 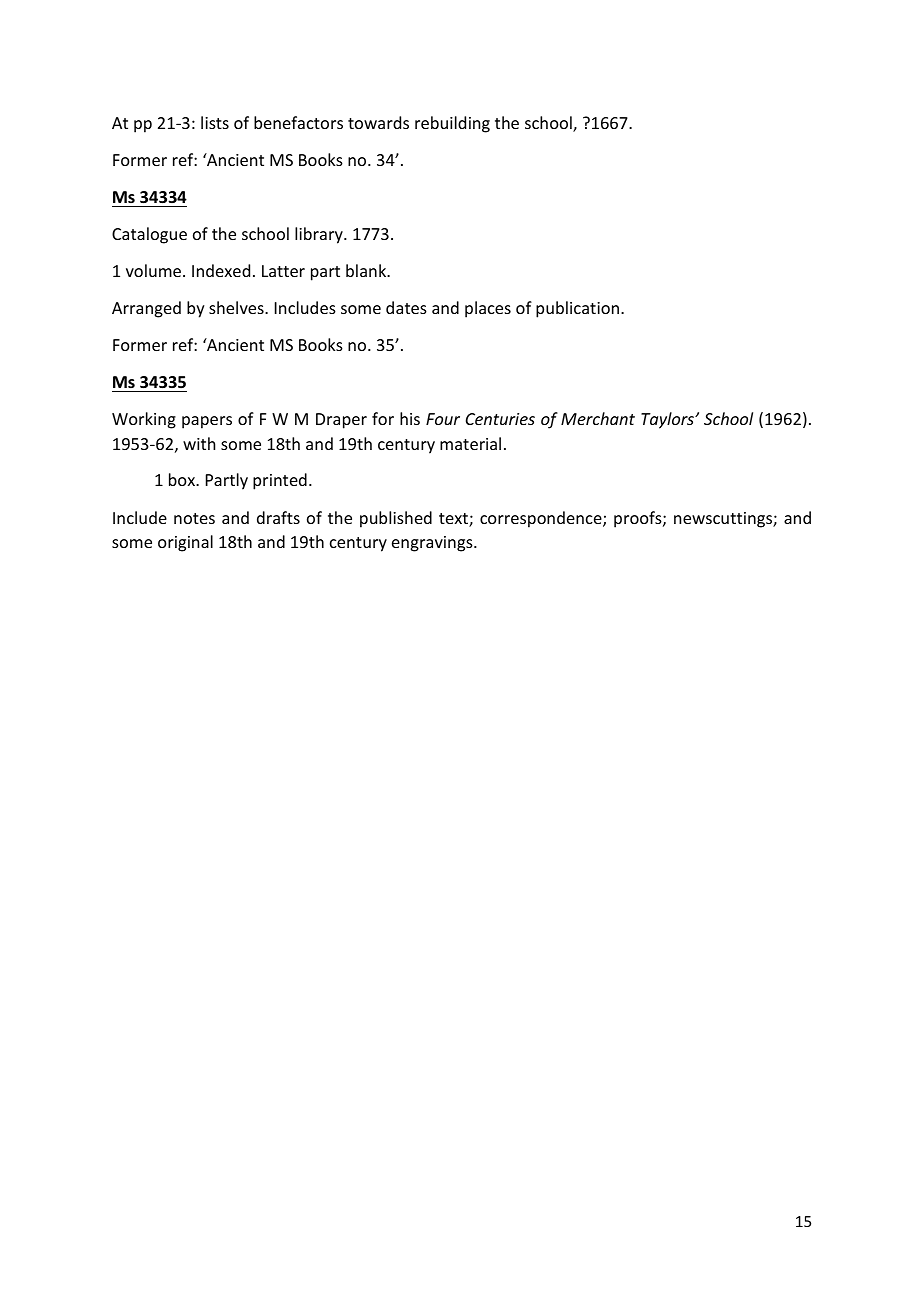 What do you see at coordinates (406, 307) in the screenshot?
I see `dates` at bounding box center [406, 307].
